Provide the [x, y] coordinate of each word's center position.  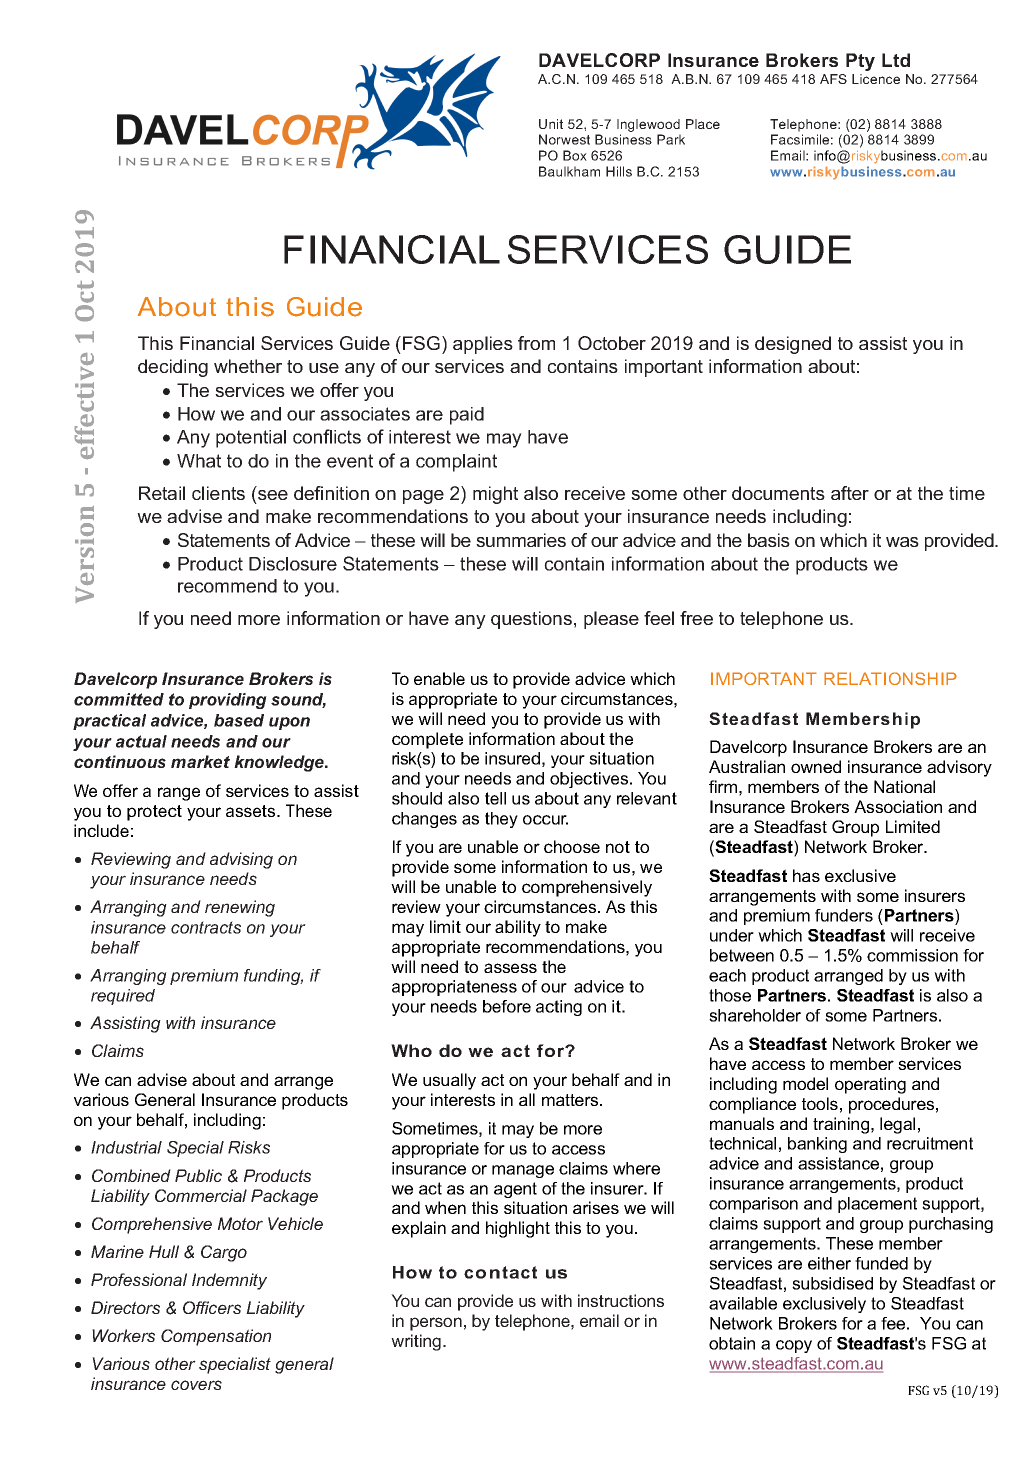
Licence [876, 79]
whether [248, 366]
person [436, 1324]
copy [794, 1346]
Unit [551, 124]
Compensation [216, 1337]
